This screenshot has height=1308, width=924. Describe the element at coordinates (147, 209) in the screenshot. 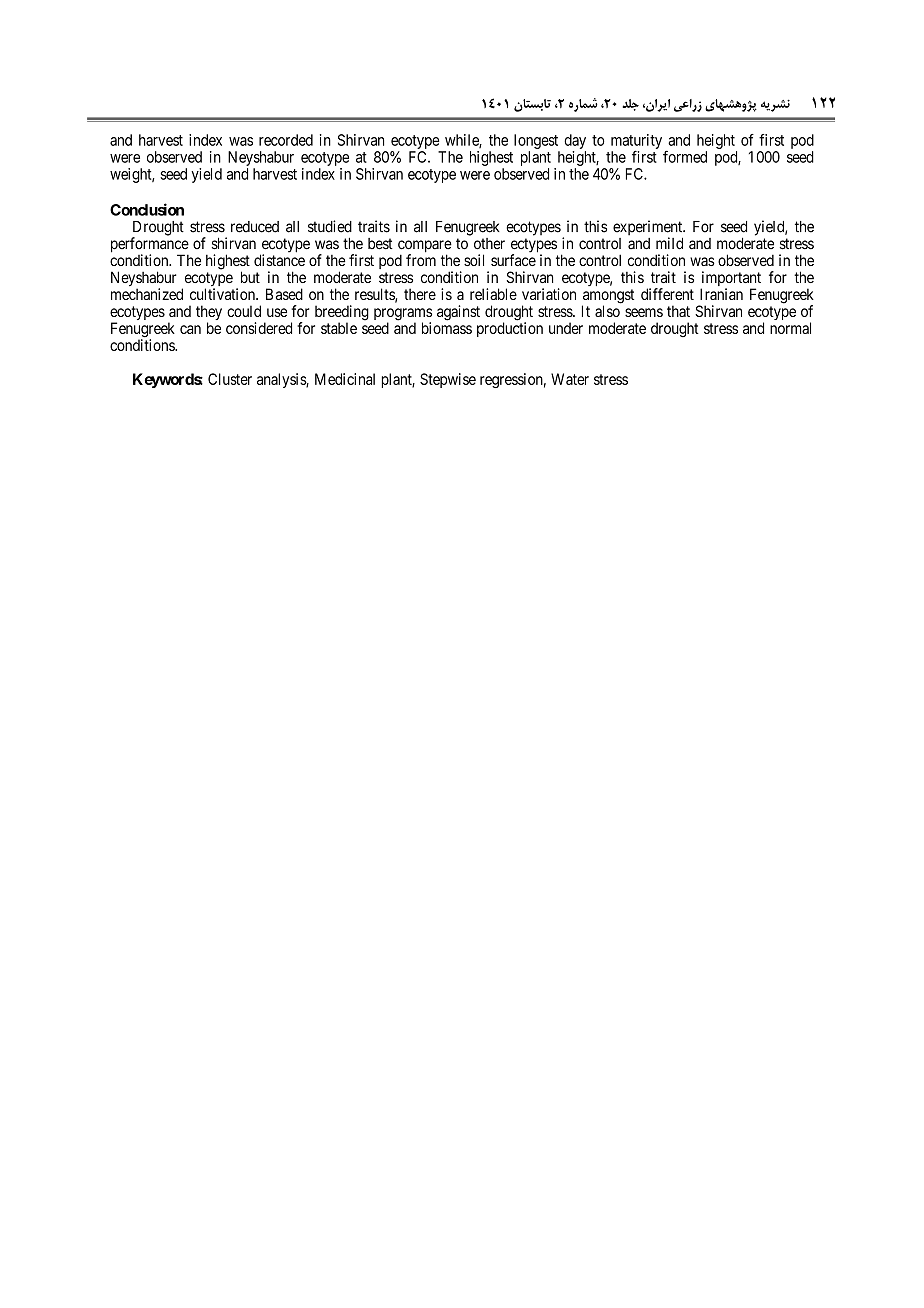

I see `Conclusion` at that location.
